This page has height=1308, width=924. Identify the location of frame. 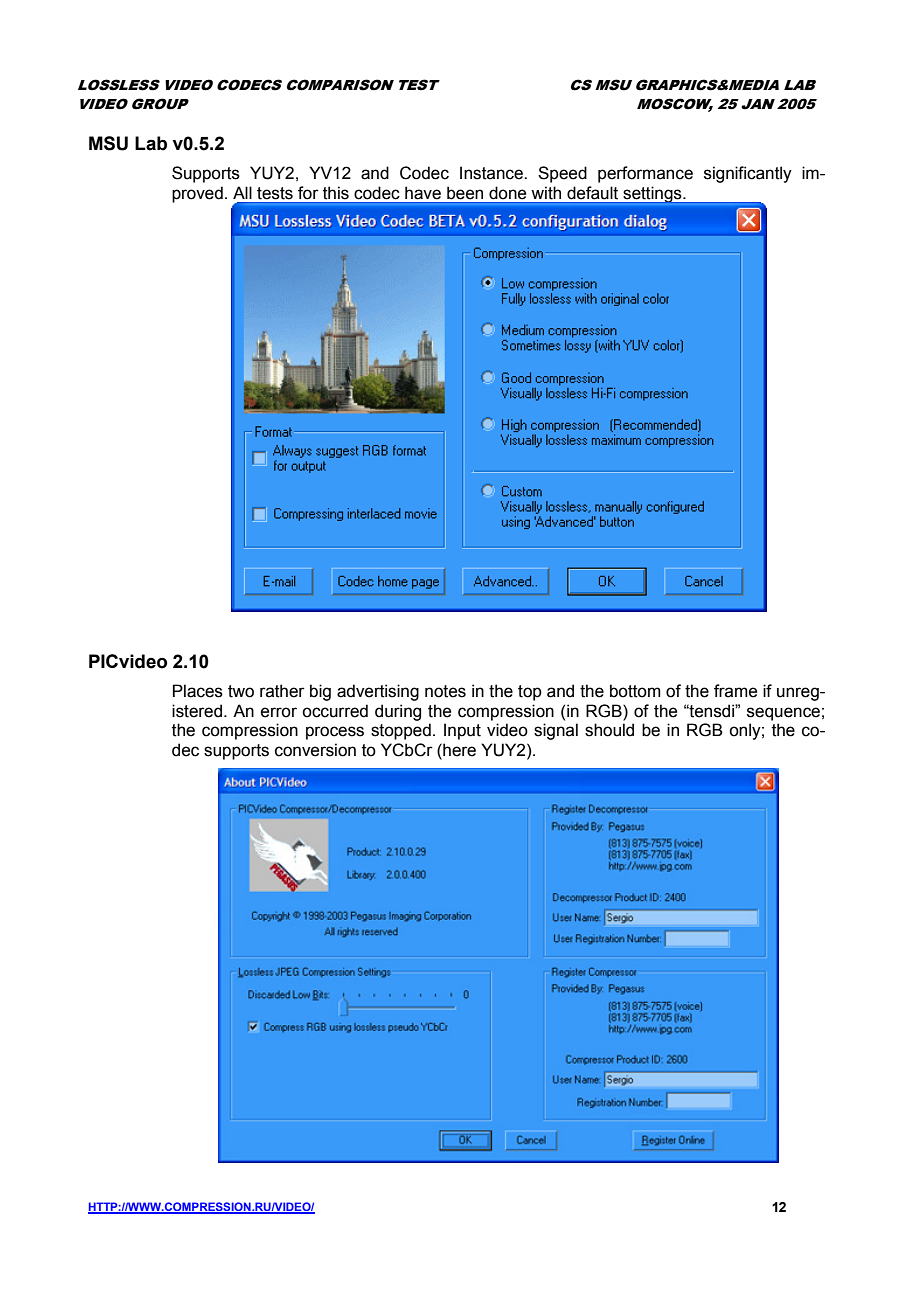
(735, 691).
